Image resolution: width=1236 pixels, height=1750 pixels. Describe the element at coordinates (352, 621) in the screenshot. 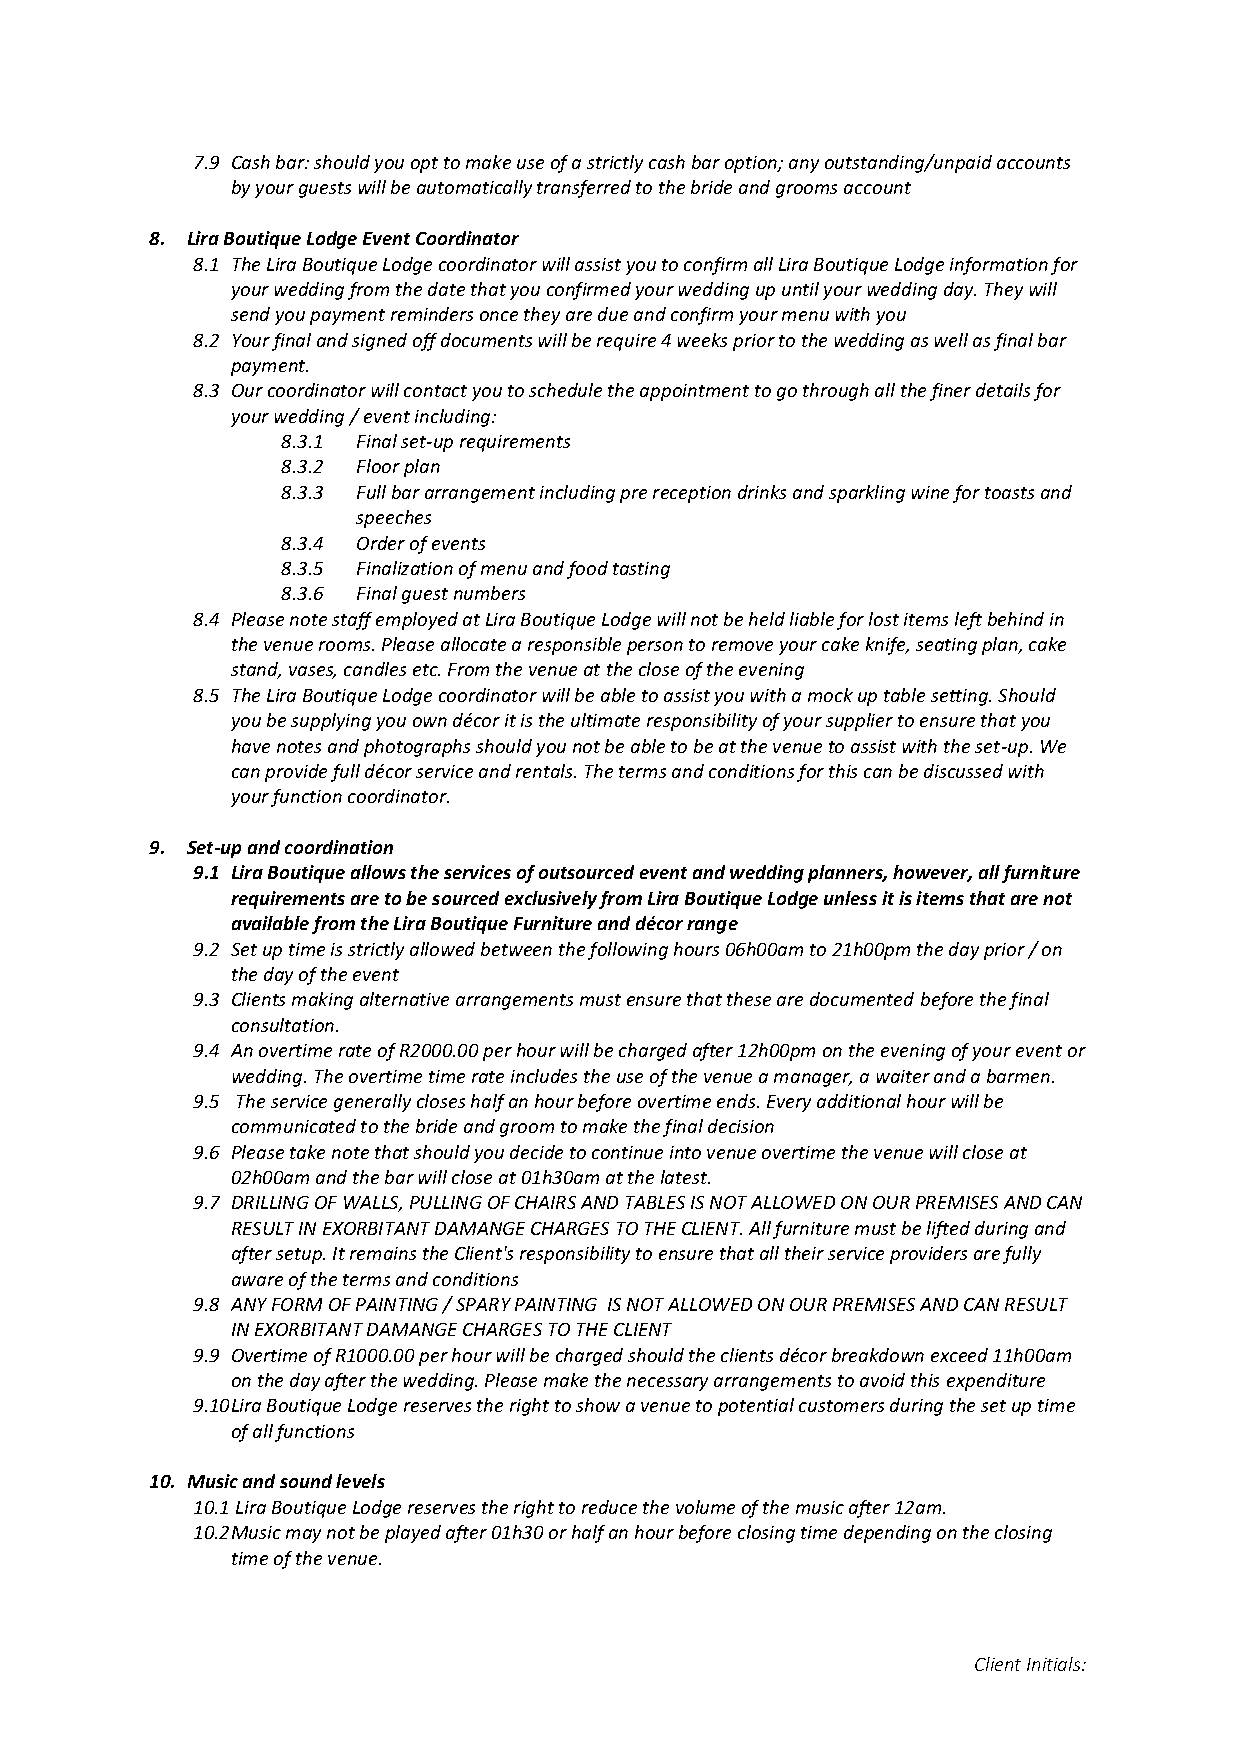

I see `staff` at that location.
